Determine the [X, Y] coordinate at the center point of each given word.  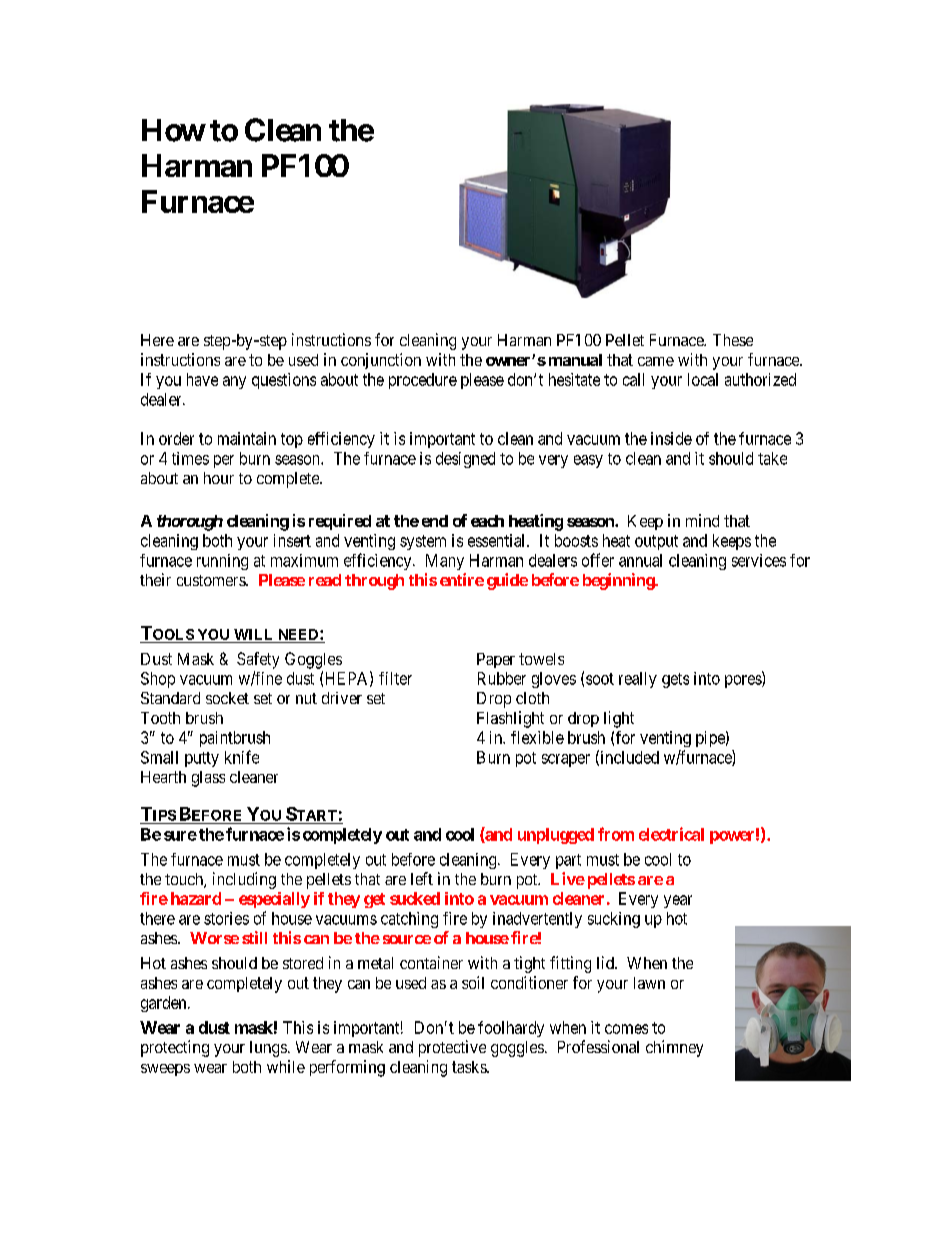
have [202, 379]
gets [675, 680]
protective [452, 1048]
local [703, 379]
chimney [674, 1048]
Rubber [502, 678]
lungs [268, 1049]
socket [227, 698]
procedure [423, 381]
